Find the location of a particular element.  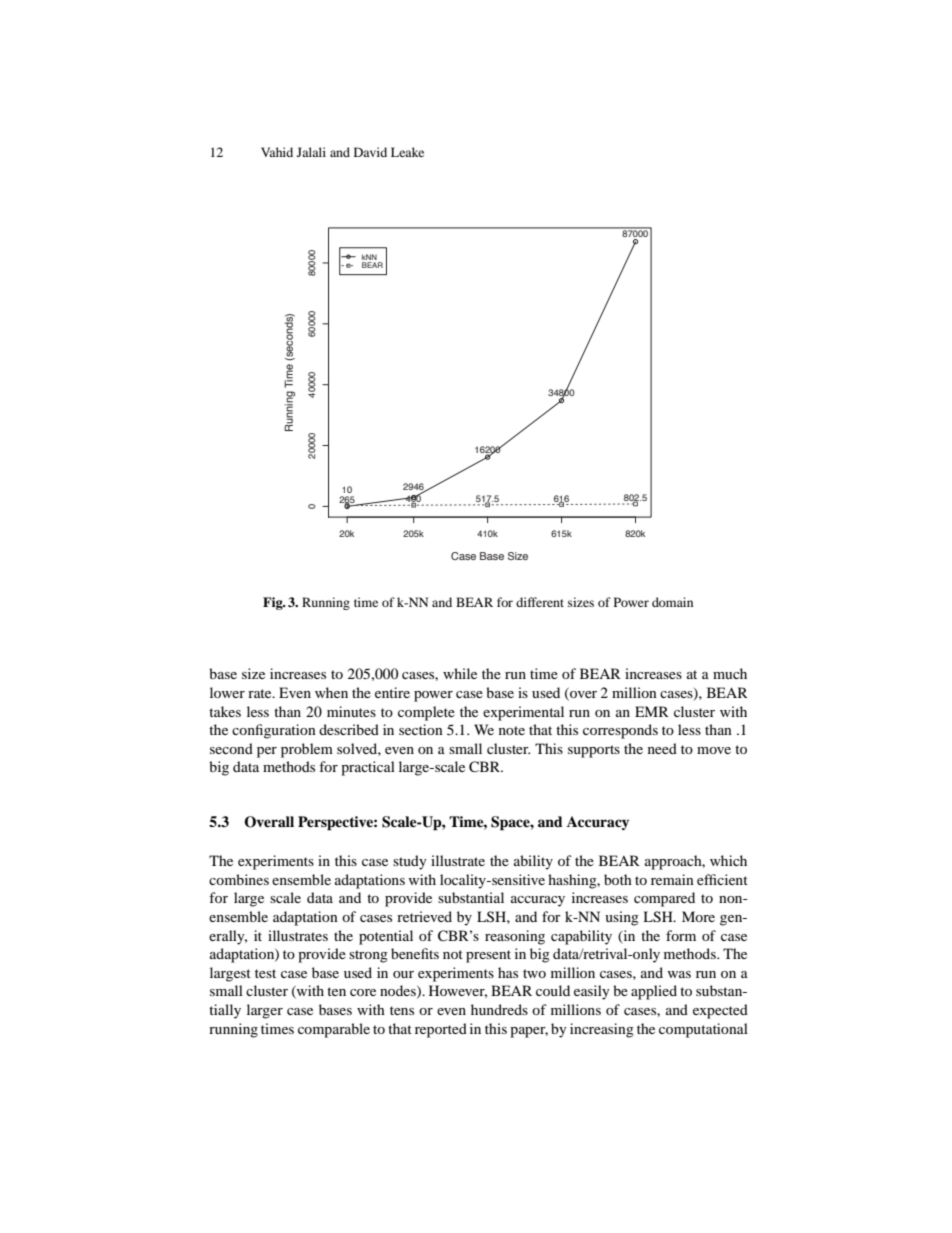

hundreds is located at coordinates (499, 1009).
